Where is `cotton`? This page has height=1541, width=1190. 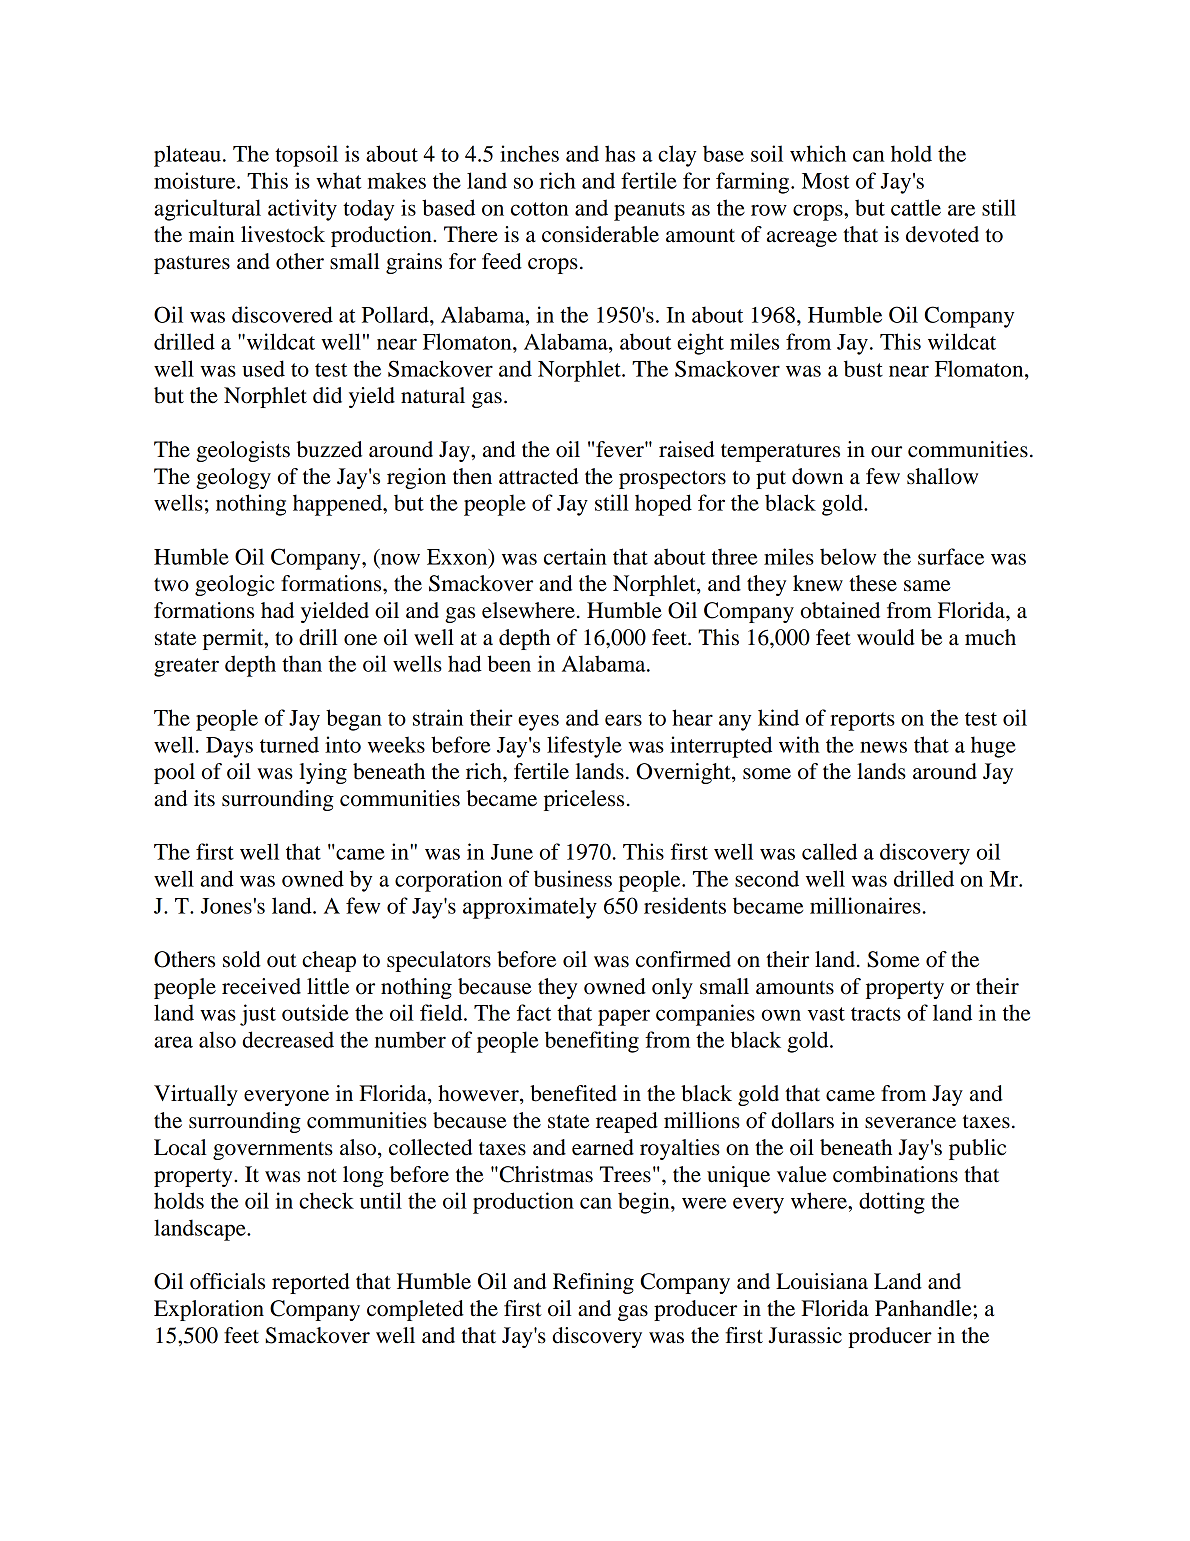 cotton is located at coordinates (540, 209).
